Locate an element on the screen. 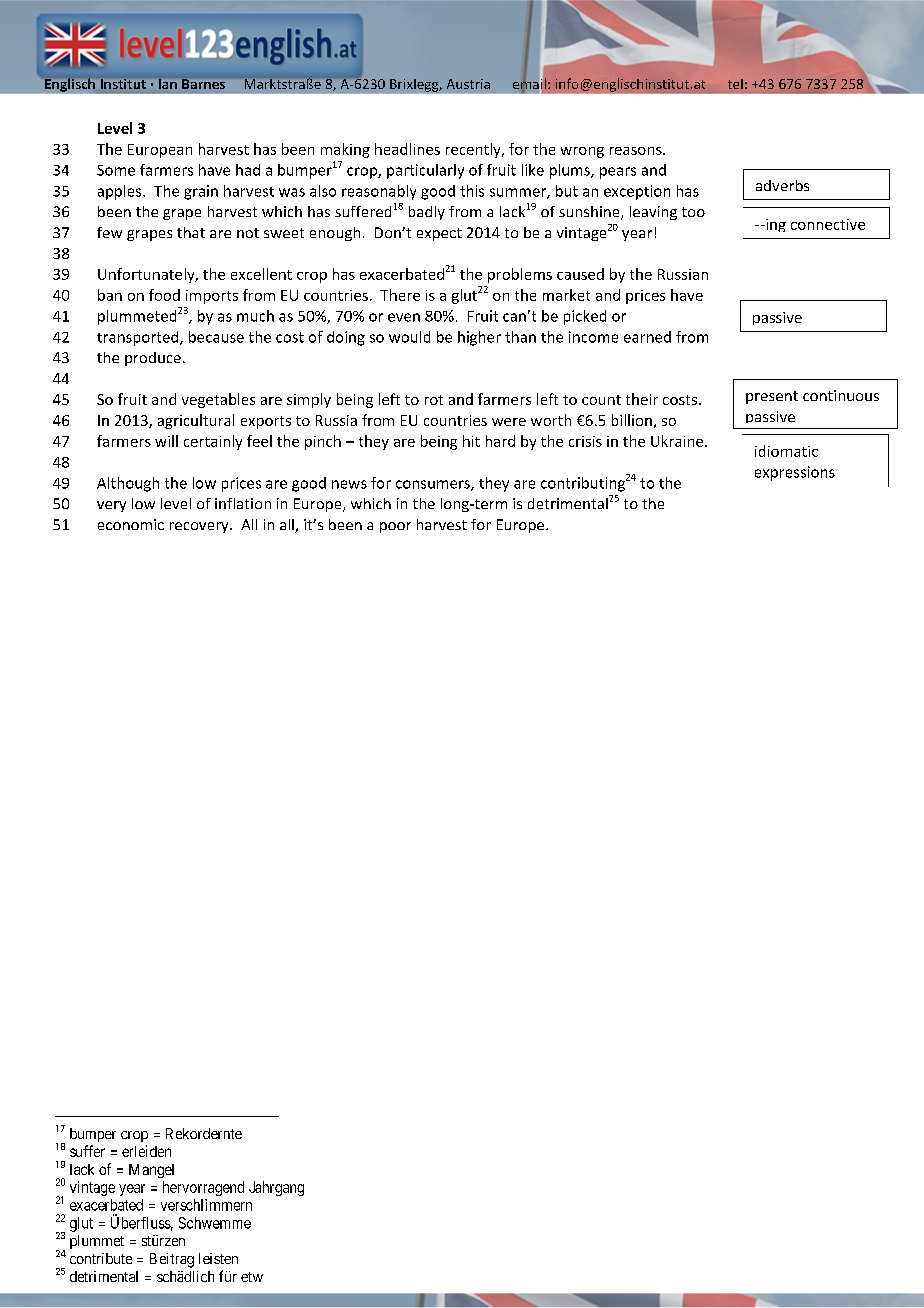 The height and width of the screenshot is (1308, 924). Barnes is located at coordinates (203, 84).
